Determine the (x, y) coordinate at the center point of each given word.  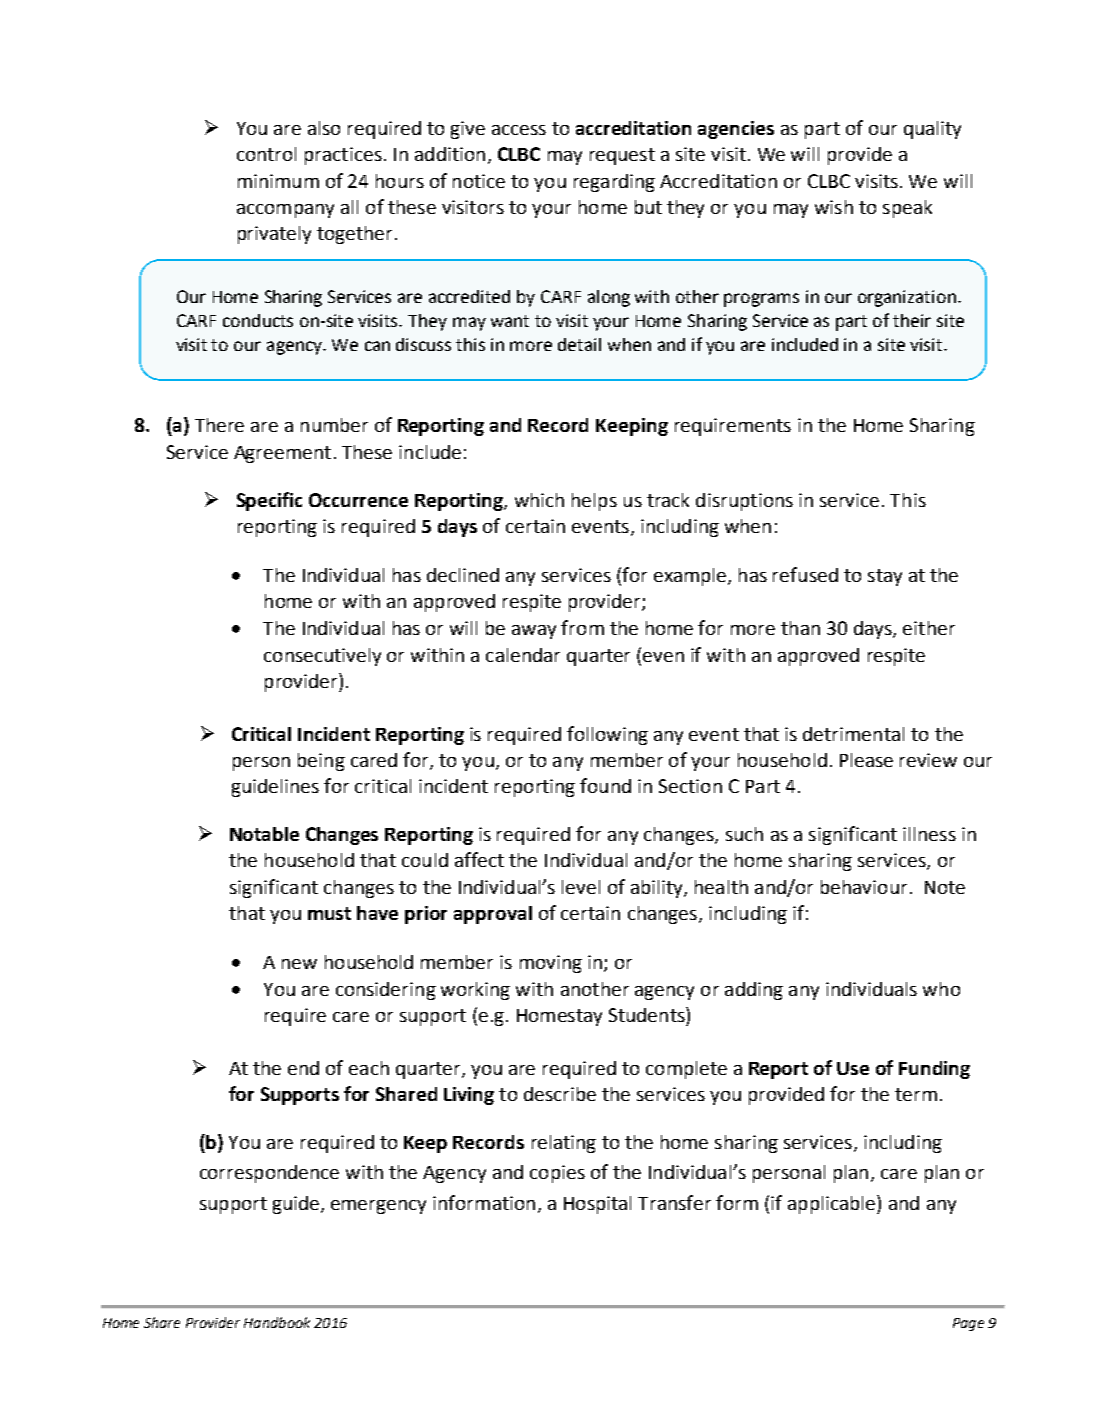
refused (805, 574)
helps (594, 502)
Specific (269, 501)
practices (343, 156)
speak (907, 209)
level (581, 887)
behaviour (864, 887)
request (622, 156)
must (329, 913)
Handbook (277, 1322)
